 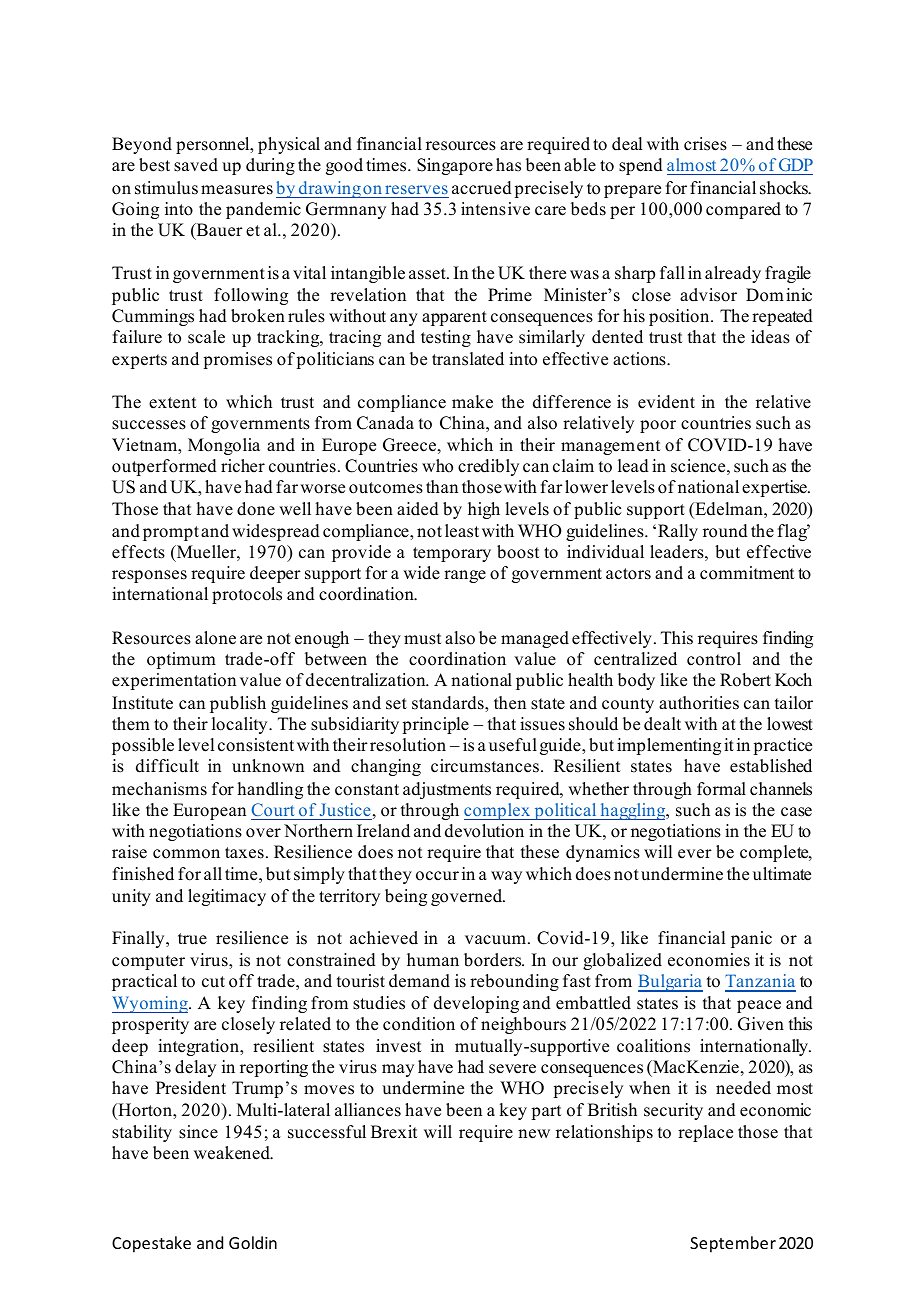 I want to click on crises, so click(x=705, y=144).
